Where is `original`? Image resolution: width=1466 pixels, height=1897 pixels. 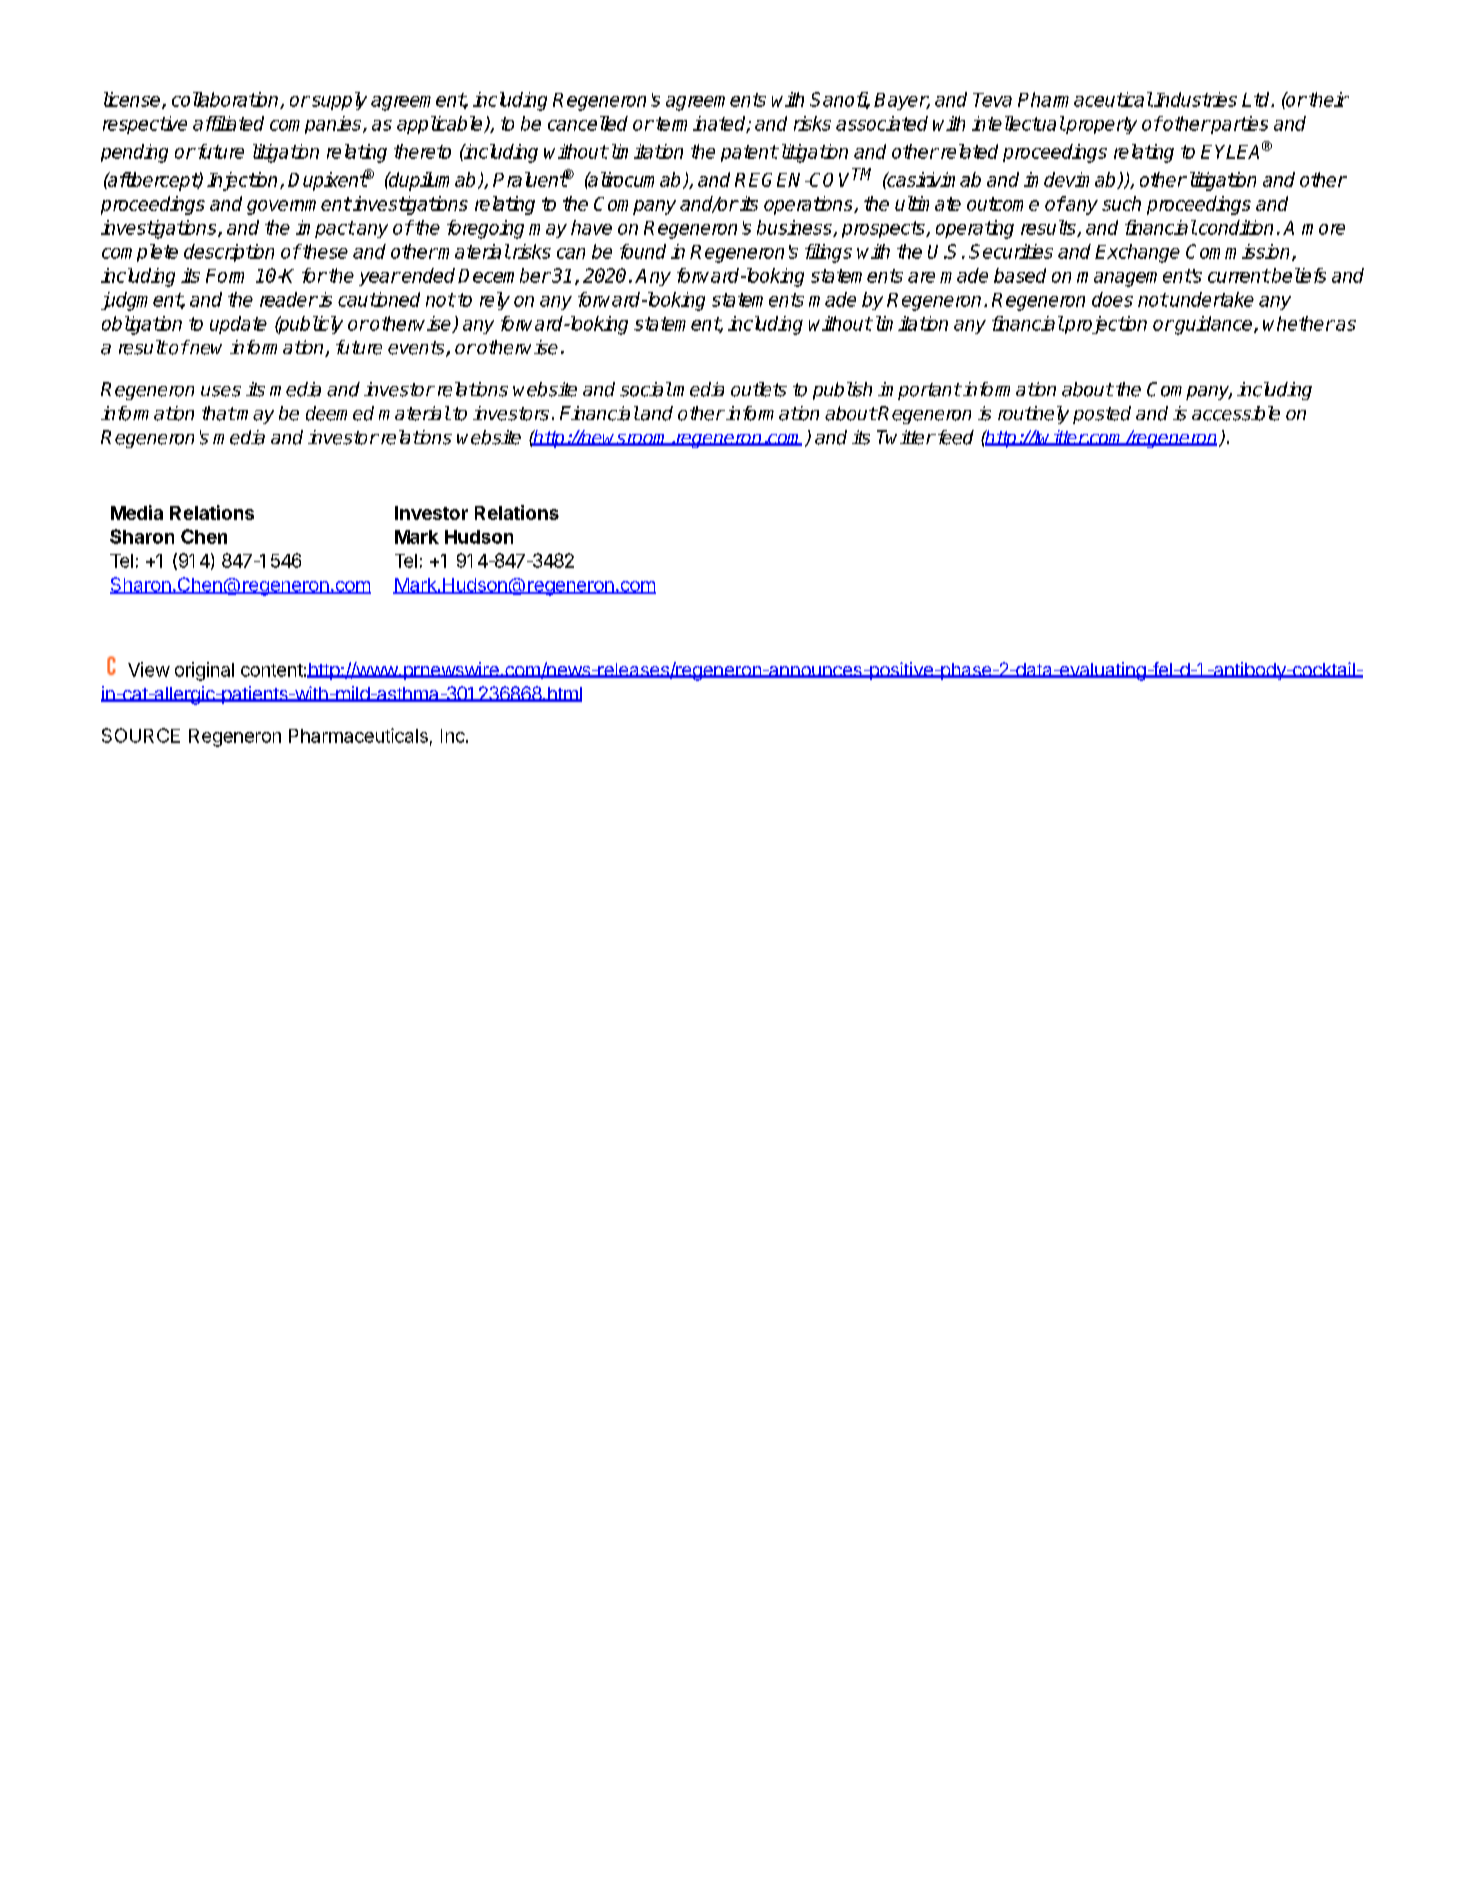 original is located at coordinates (204, 671).
